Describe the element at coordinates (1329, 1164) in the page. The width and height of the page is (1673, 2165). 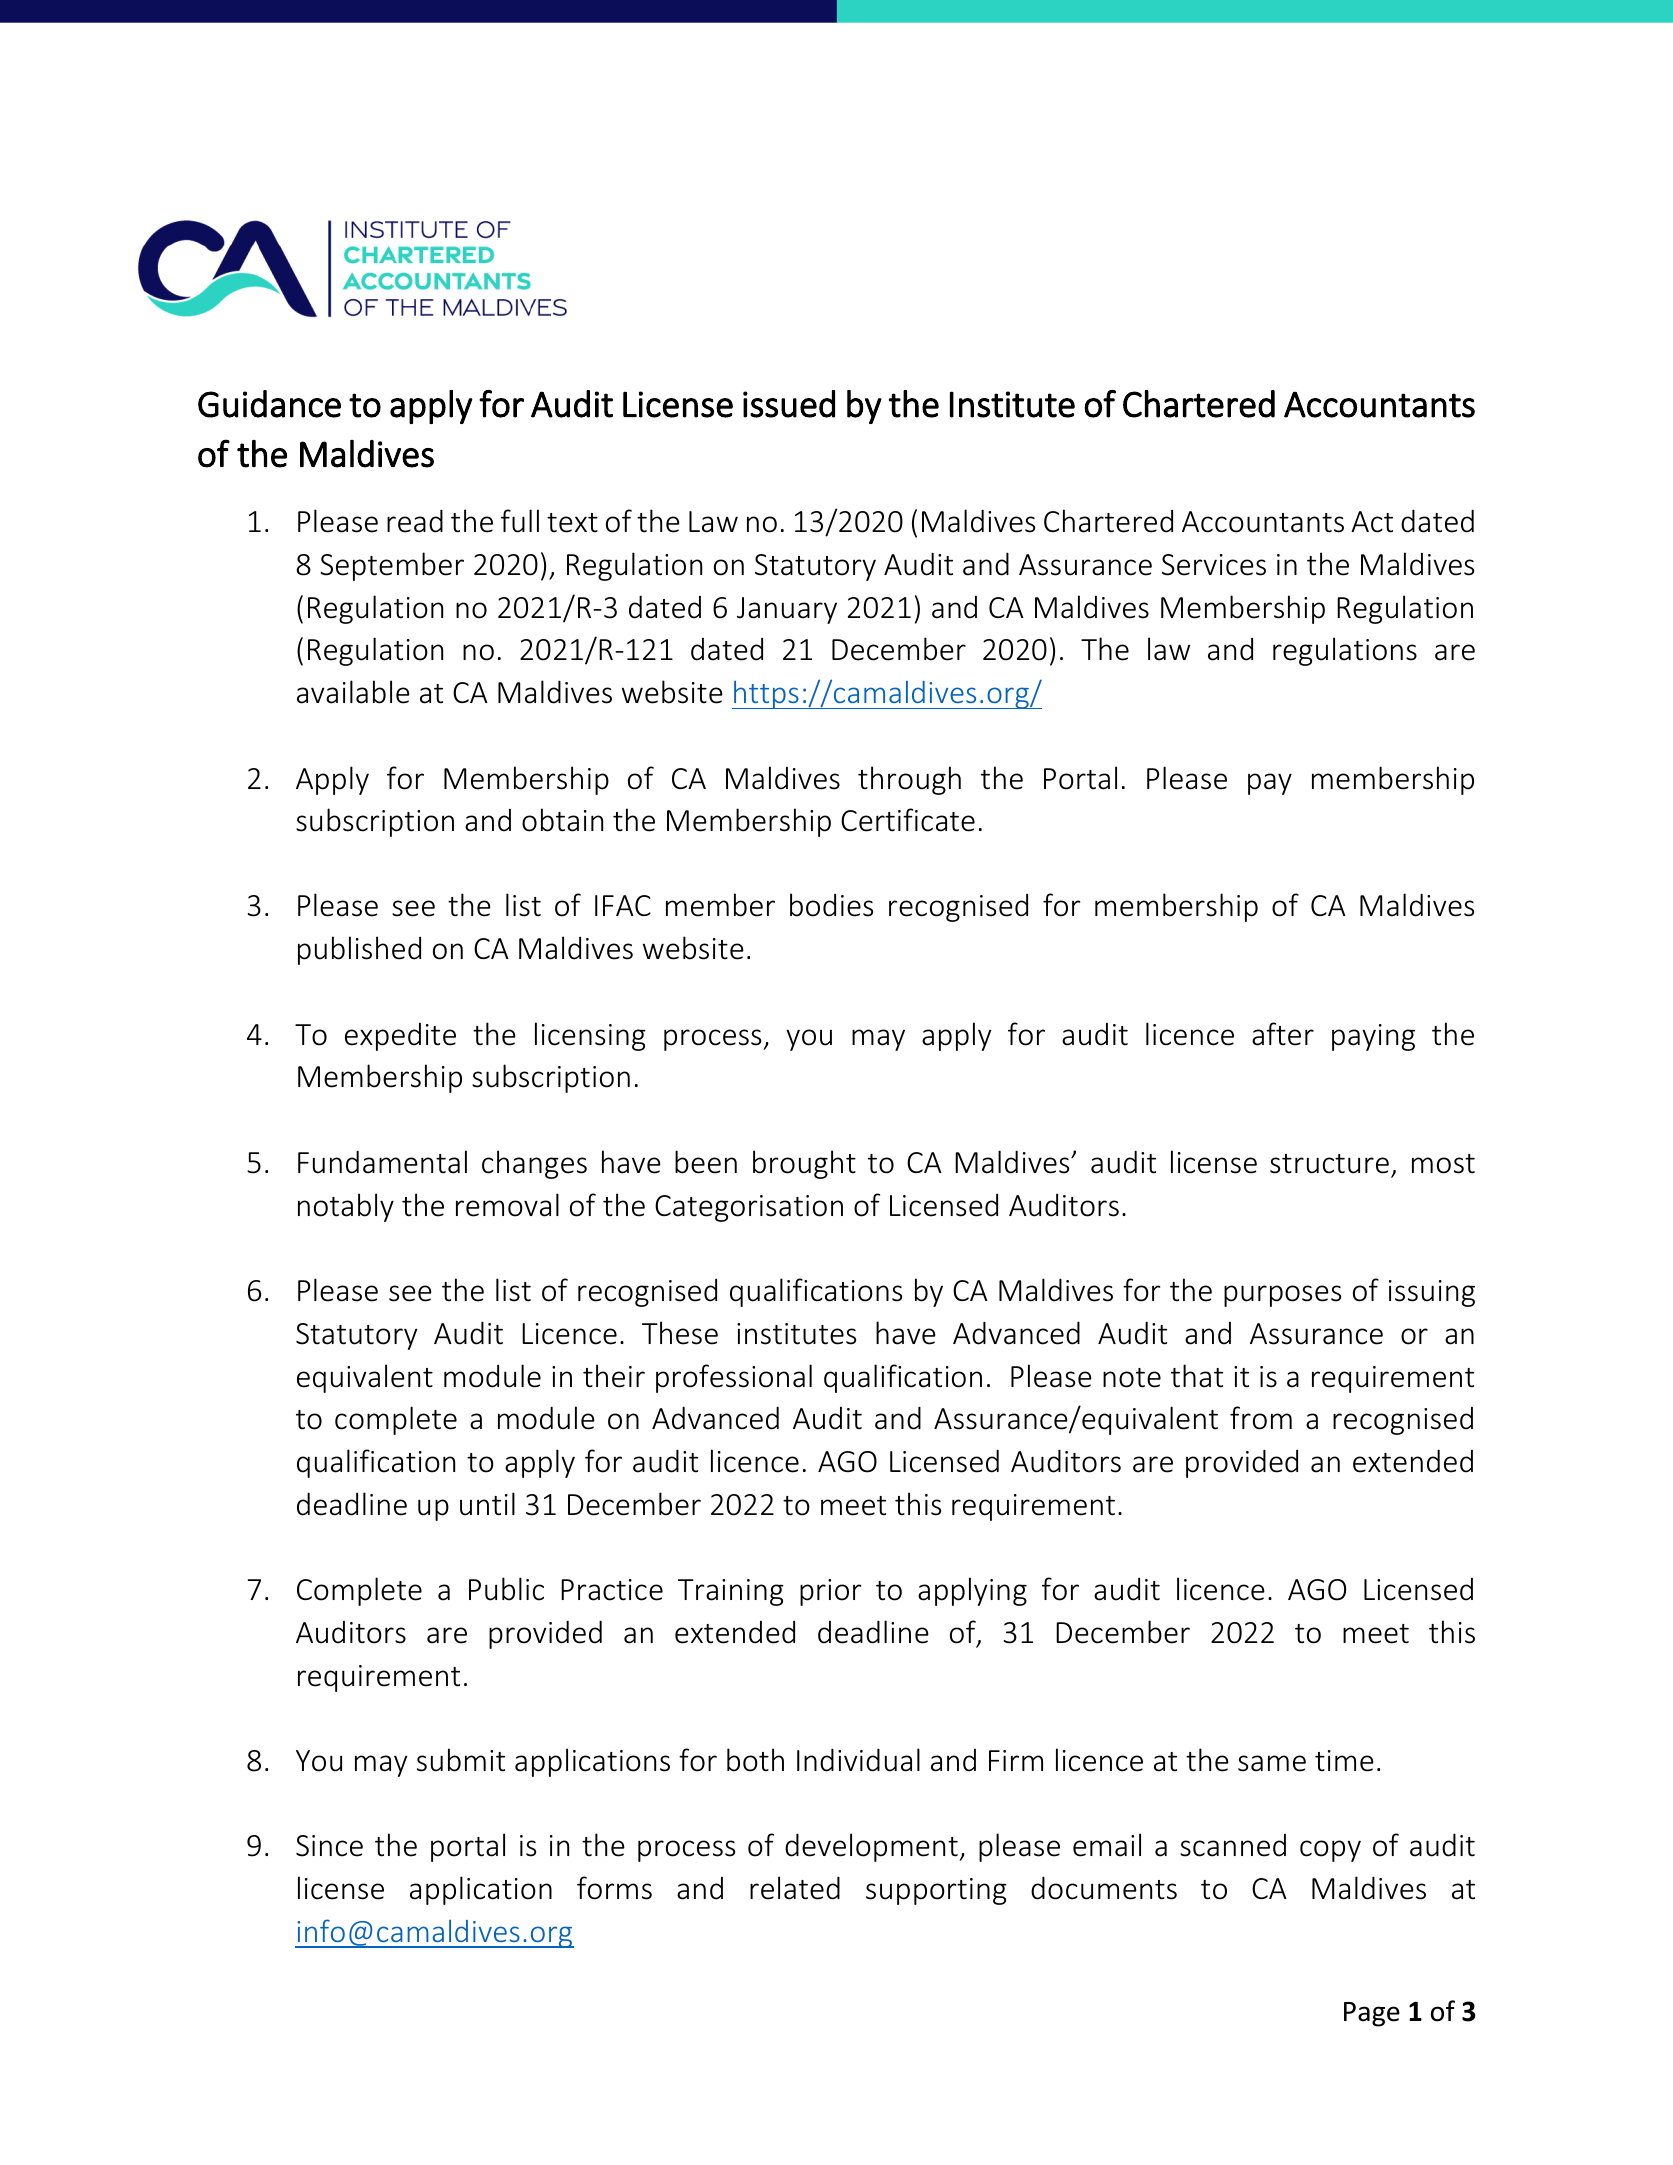
I see `structure` at that location.
